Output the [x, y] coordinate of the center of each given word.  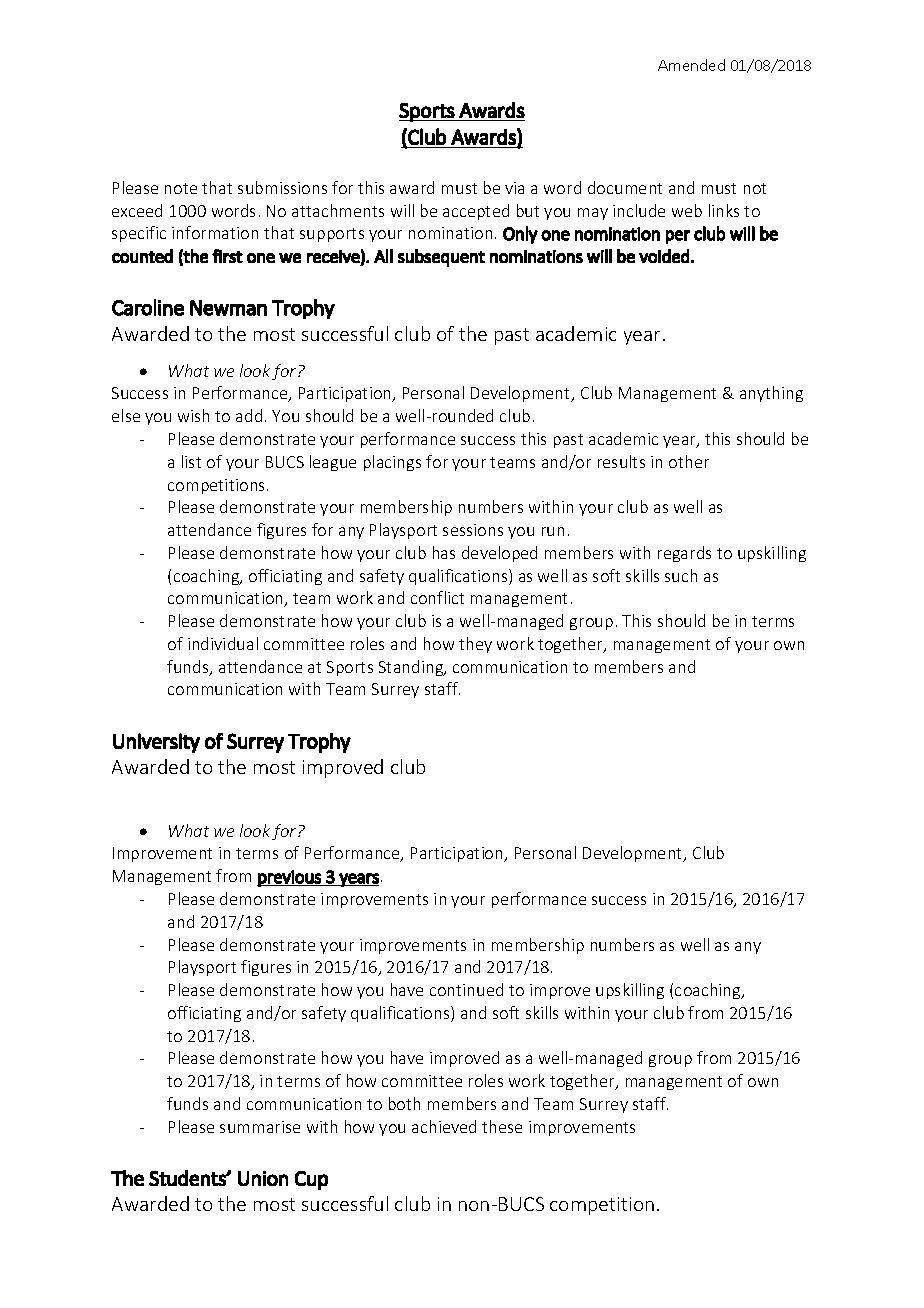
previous [290, 878]
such [681, 575]
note [181, 188]
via [514, 188]
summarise [260, 1127]
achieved [444, 1126]
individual [223, 643]
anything [771, 394]
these [502, 1126]
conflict [437, 597]
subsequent [441, 258]
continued [466, 989]
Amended [691, 65]
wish [193, 415]
